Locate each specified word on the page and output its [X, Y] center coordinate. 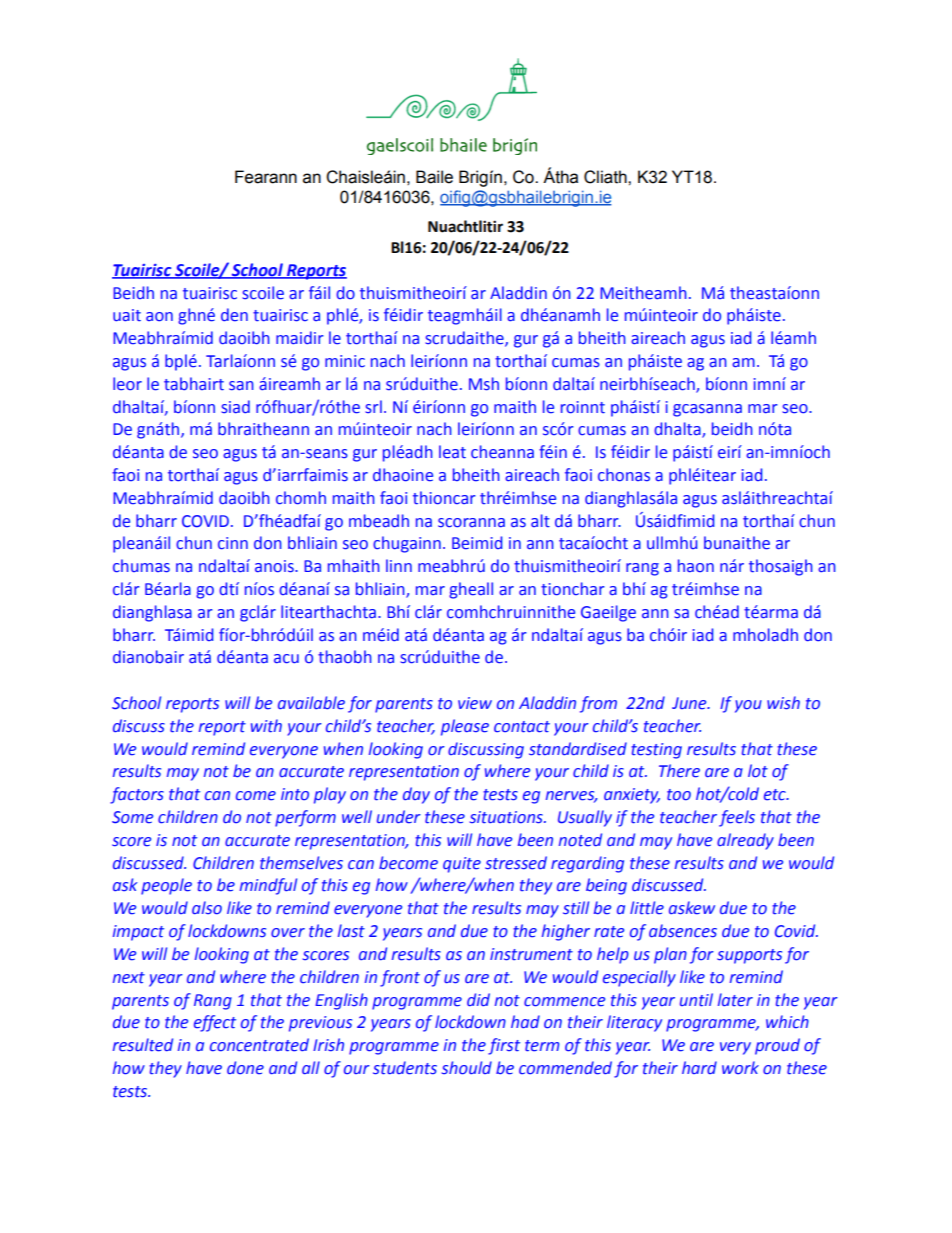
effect [215, 1023]
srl [373, 407]
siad [235, 407]
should [467, 1068]
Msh [484, 384]
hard [699, 1067]
